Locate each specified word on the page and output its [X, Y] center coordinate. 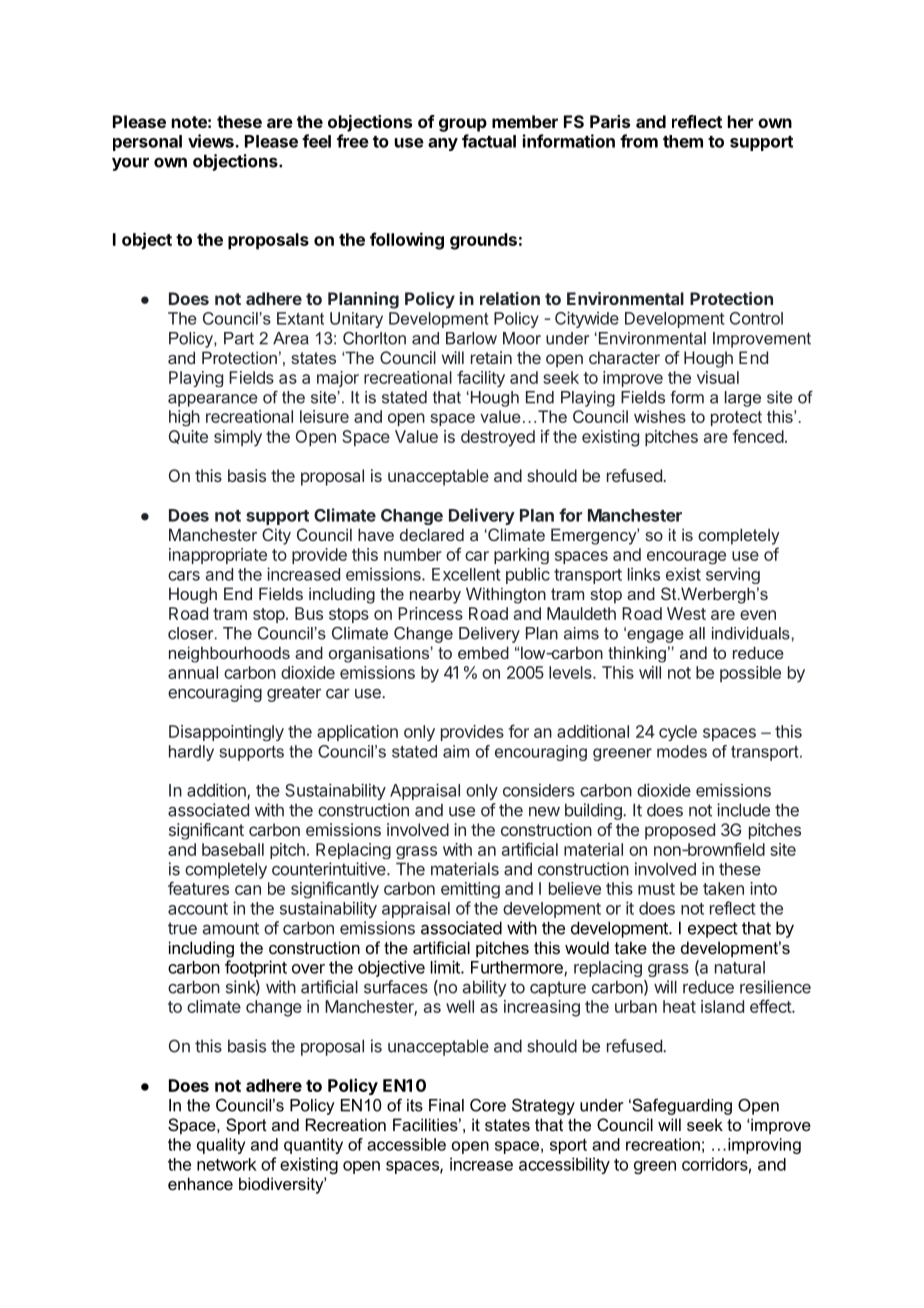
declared [432, 534]
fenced [758, 436]
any [443, 144]
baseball [233, 849]
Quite [188, 437]
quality [221, 1146]
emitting [470, 890]
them [683, 141]
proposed [680, 831]
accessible [406, 1144]
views [212, 141]
